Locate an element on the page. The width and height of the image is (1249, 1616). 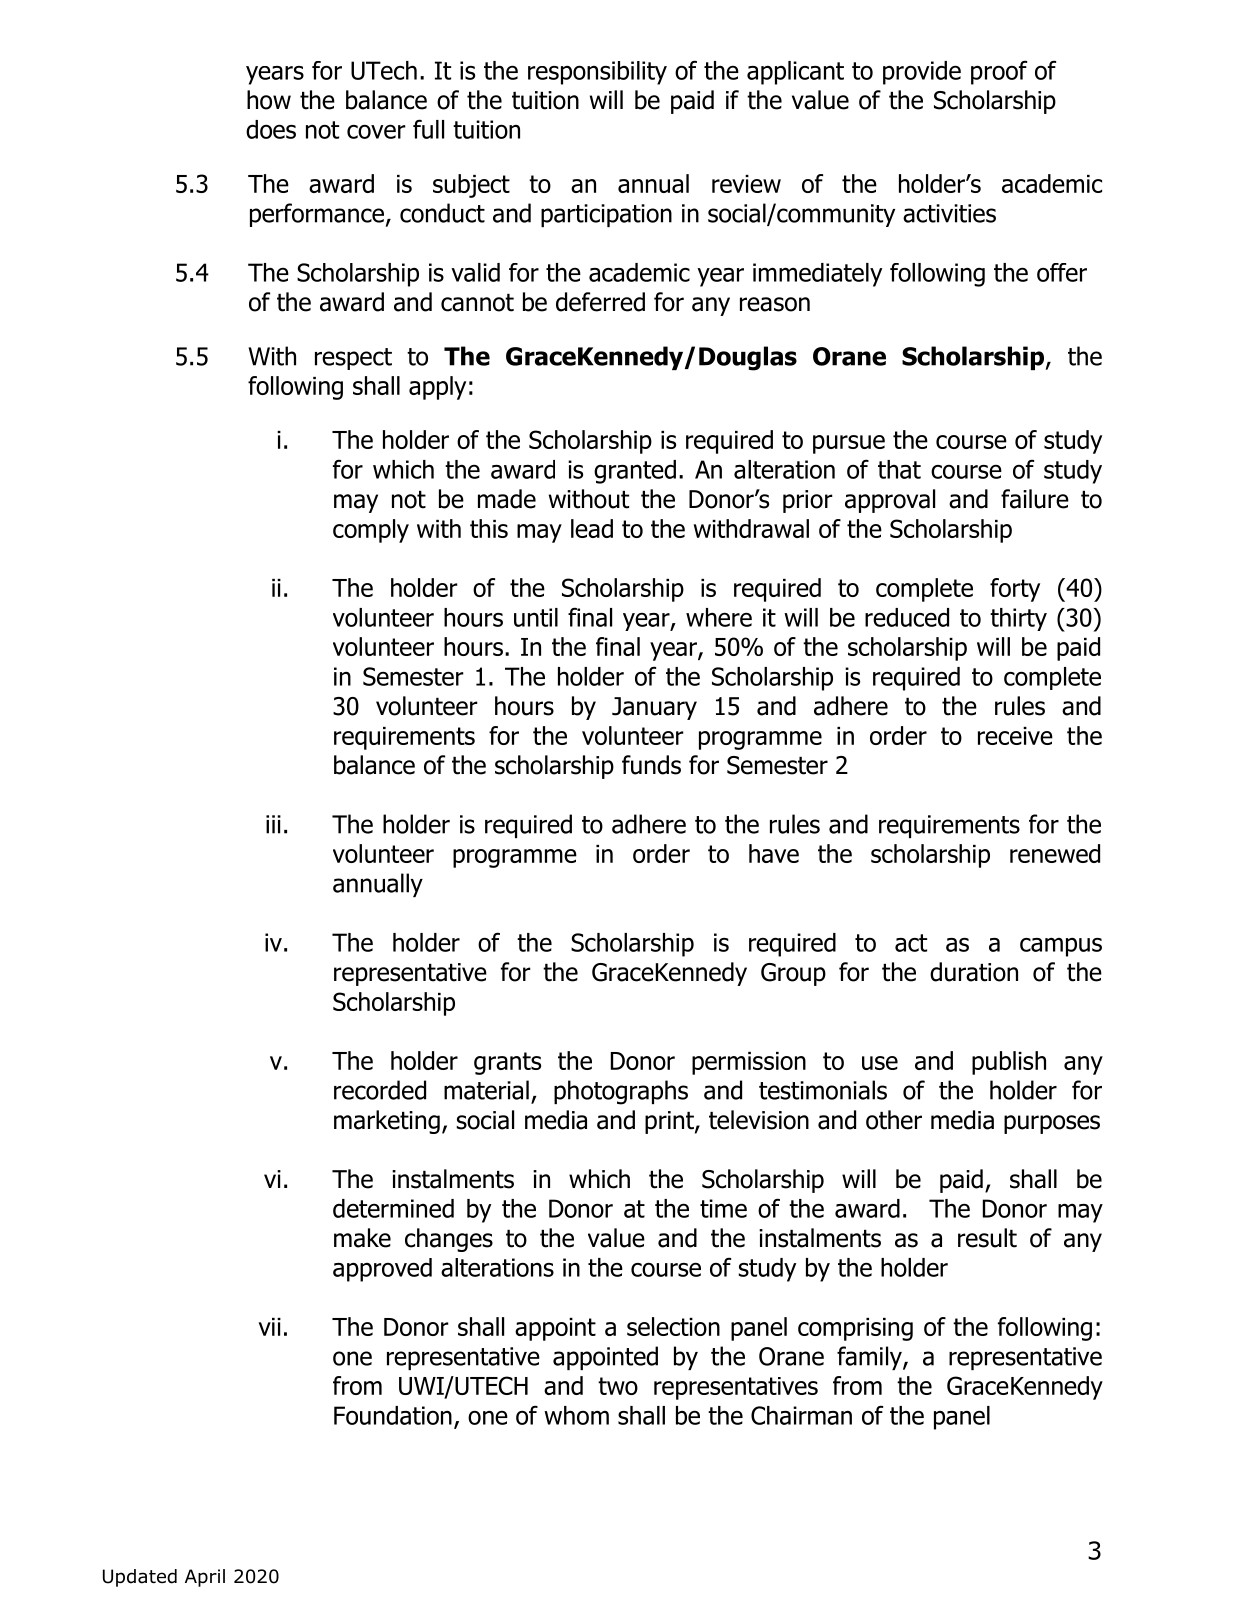
reduced is located at coordinates (907, 617).
